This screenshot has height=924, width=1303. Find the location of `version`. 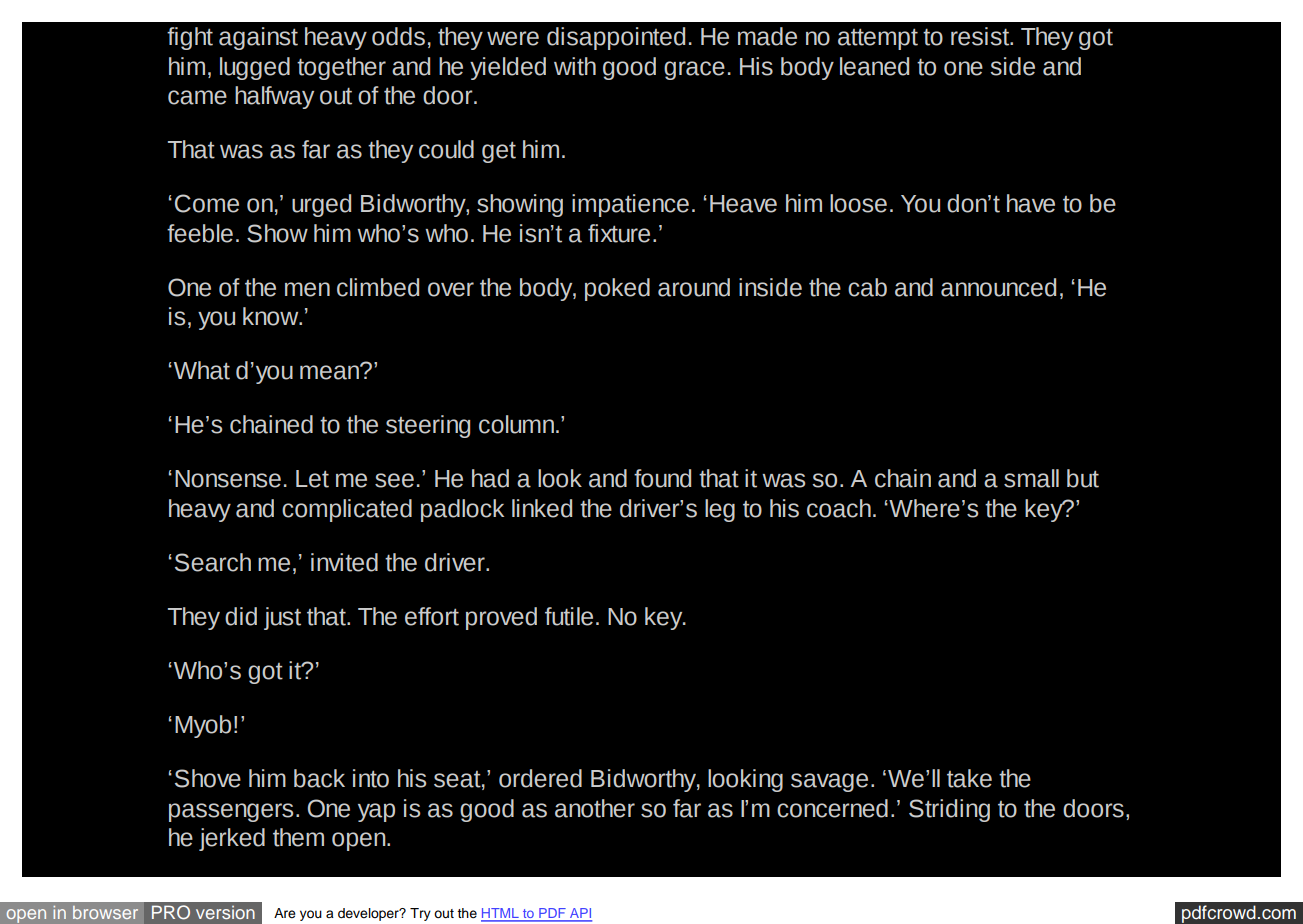

version is located at coordinates (225, 912).
